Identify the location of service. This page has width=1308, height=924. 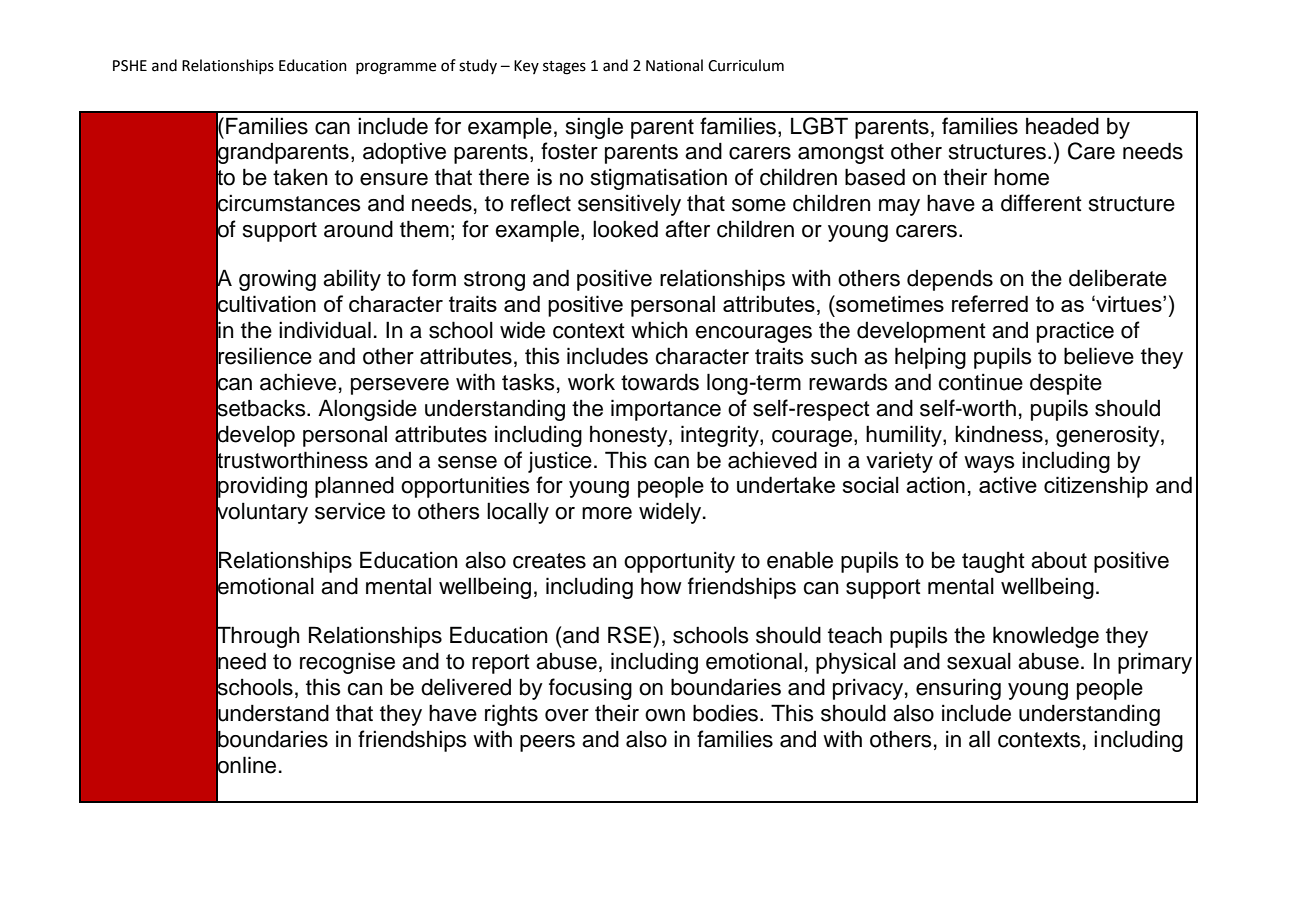
(350, 511).
